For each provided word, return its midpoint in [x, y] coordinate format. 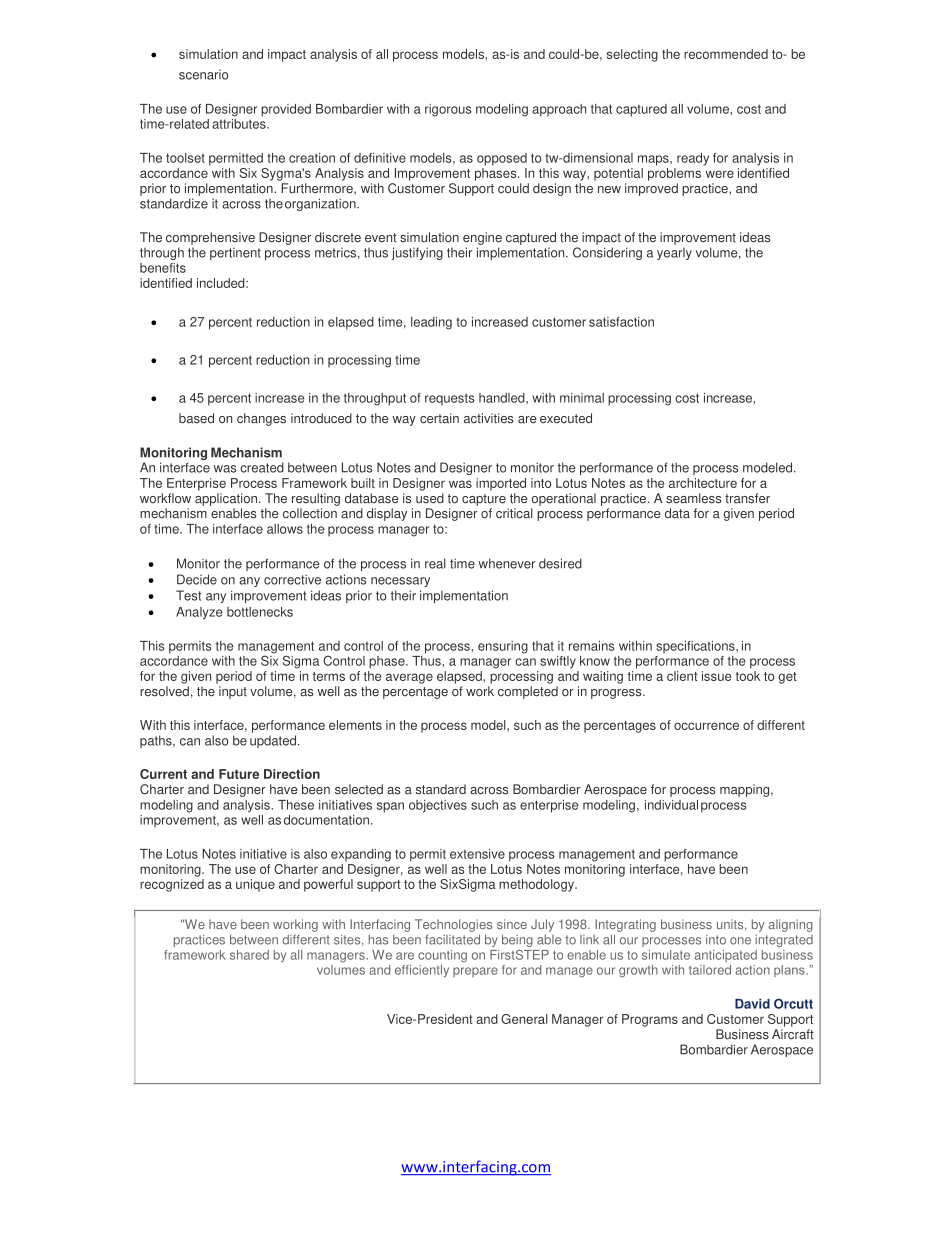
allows [285, 529]
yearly [674, 253]
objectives [438, 806]
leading [431, 323]
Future [239, 774]
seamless [693, 498]
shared [249, 955]
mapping [744, 790]
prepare [475, 972]
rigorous [448, 110]
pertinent [235, 253]
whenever [507, 563]
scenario [203, 74]
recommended [726, 54]
